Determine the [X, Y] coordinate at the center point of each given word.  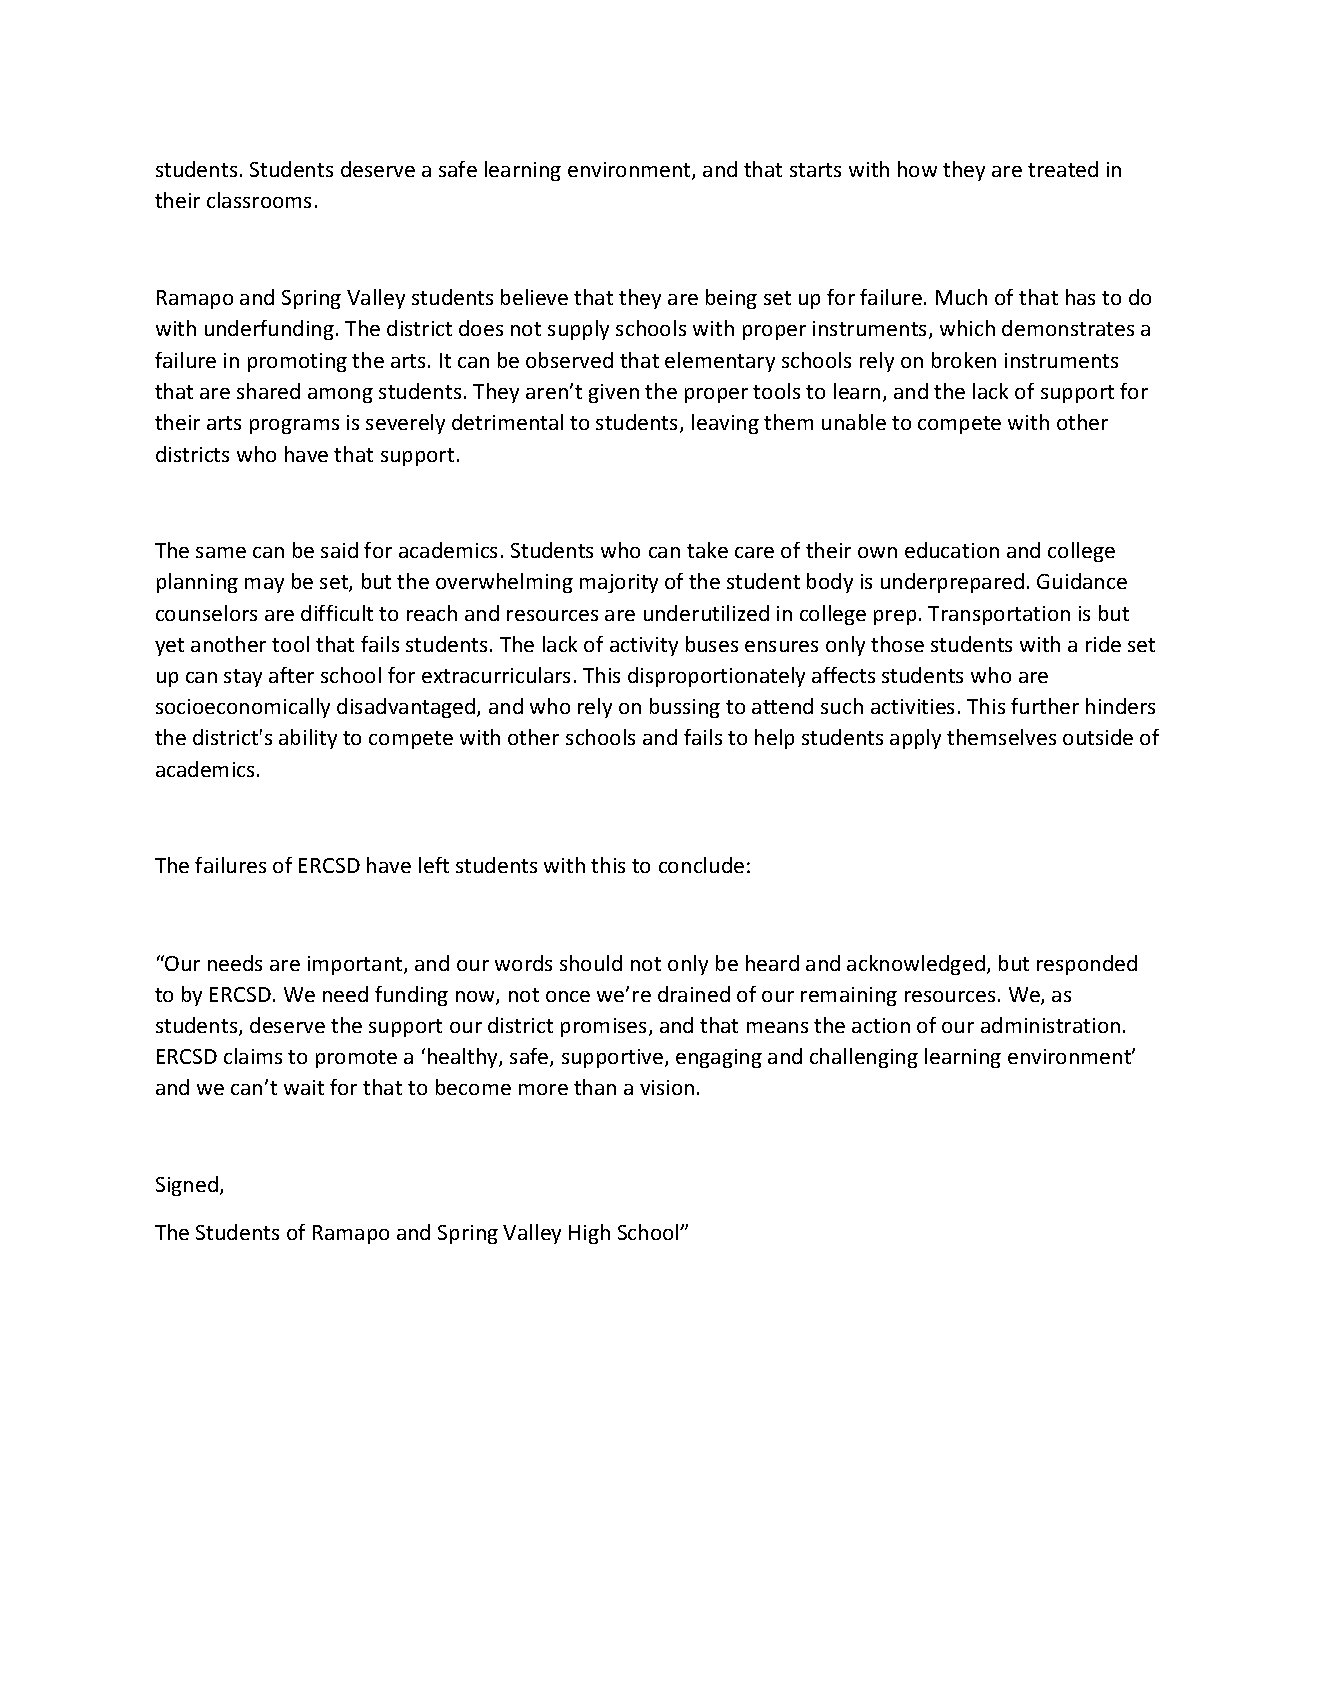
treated [1063, 169]
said [339, 550]
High [589, 1234]
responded [1087, 965]
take [707, 550]
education [952, 550]
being [731, 299]
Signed [187, 1186]
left [434, 865]
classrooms [259, 200]
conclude [701, 865]
